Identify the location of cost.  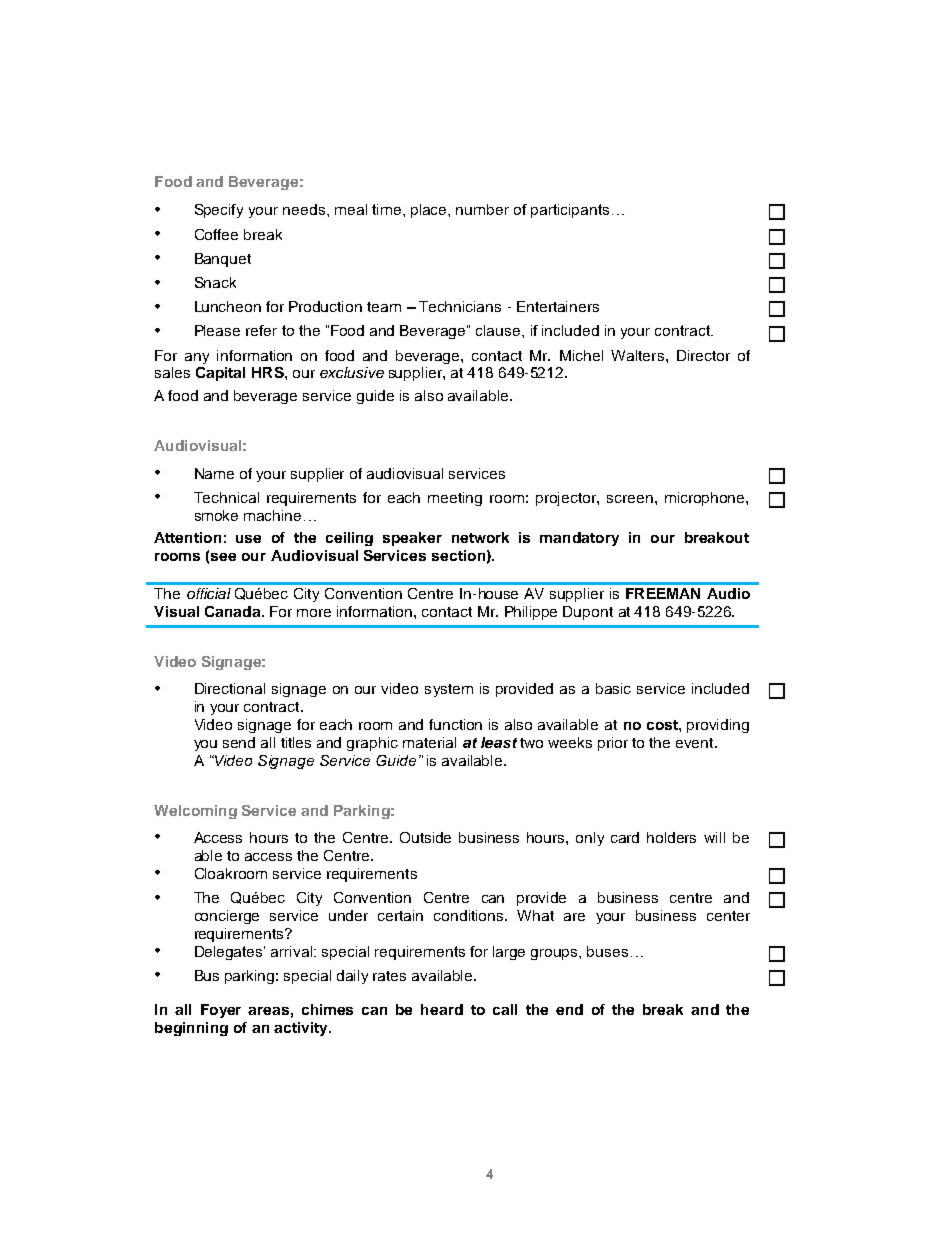
(663, 725).
